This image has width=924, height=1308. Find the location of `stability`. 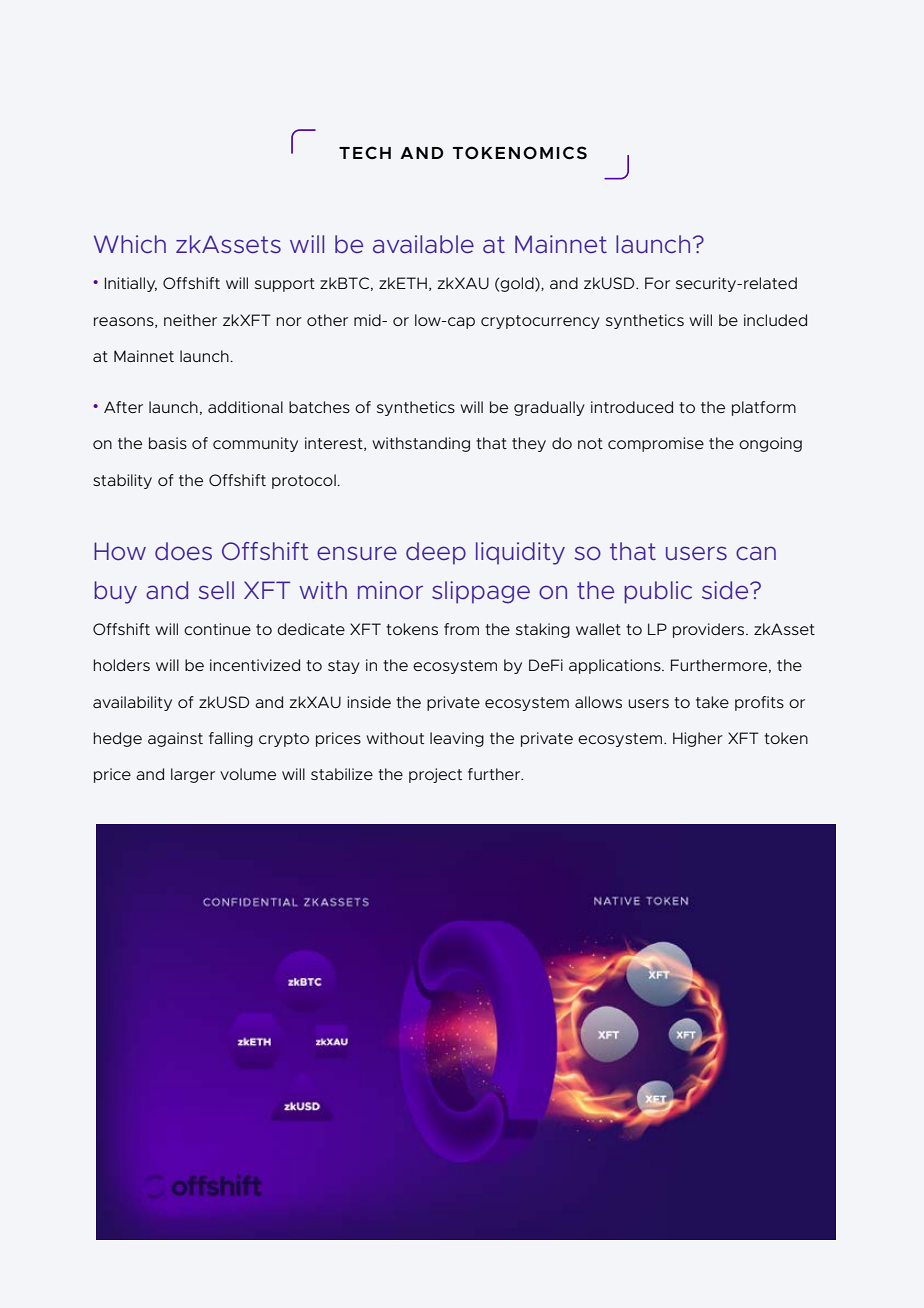

stability is located at coordinates (122, 481).
